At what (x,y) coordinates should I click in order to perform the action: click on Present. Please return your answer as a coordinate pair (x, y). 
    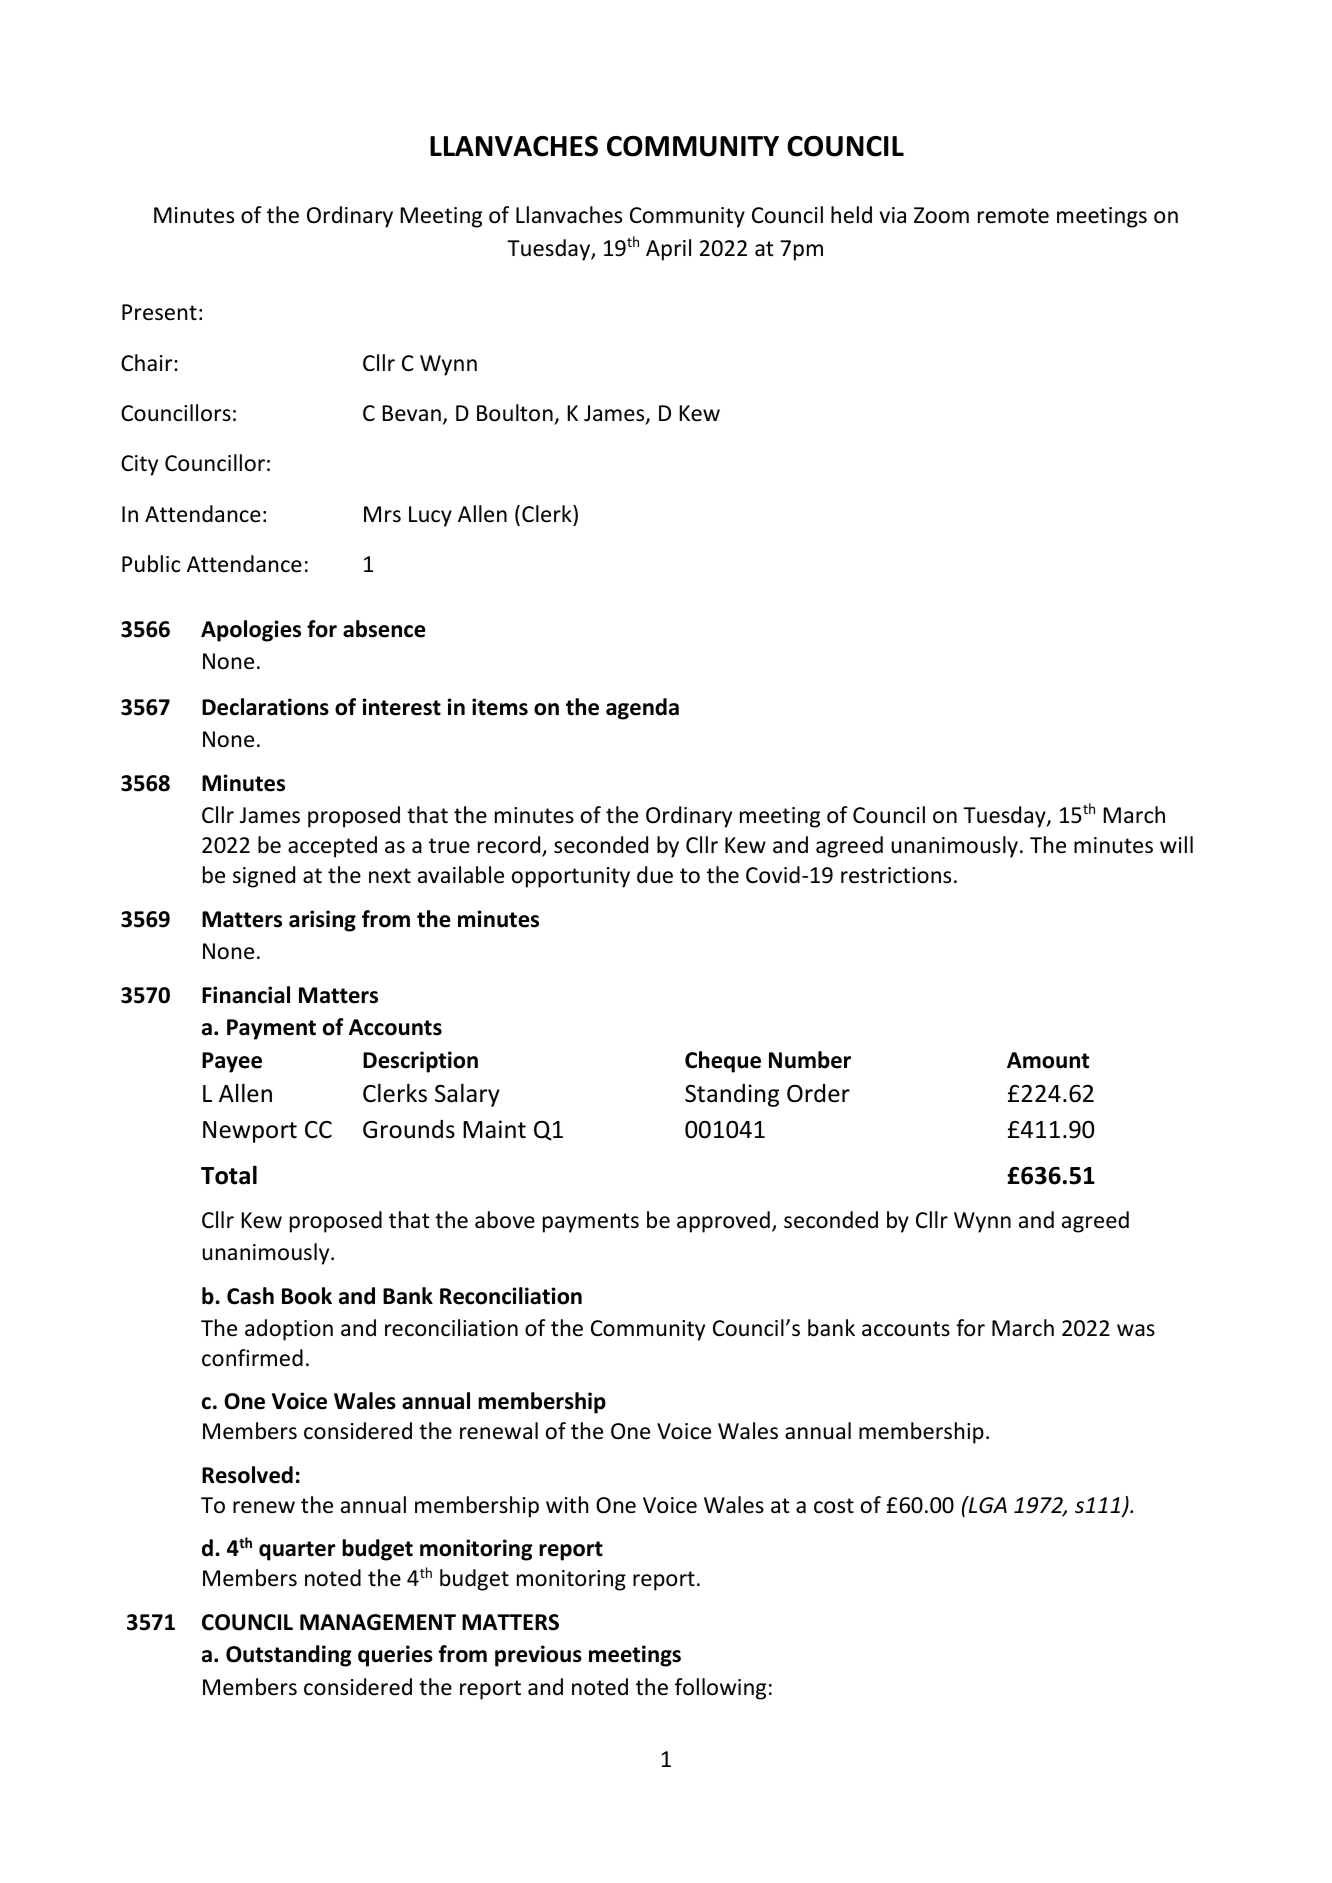
    Looking at the image, I should click on (159, 312).
